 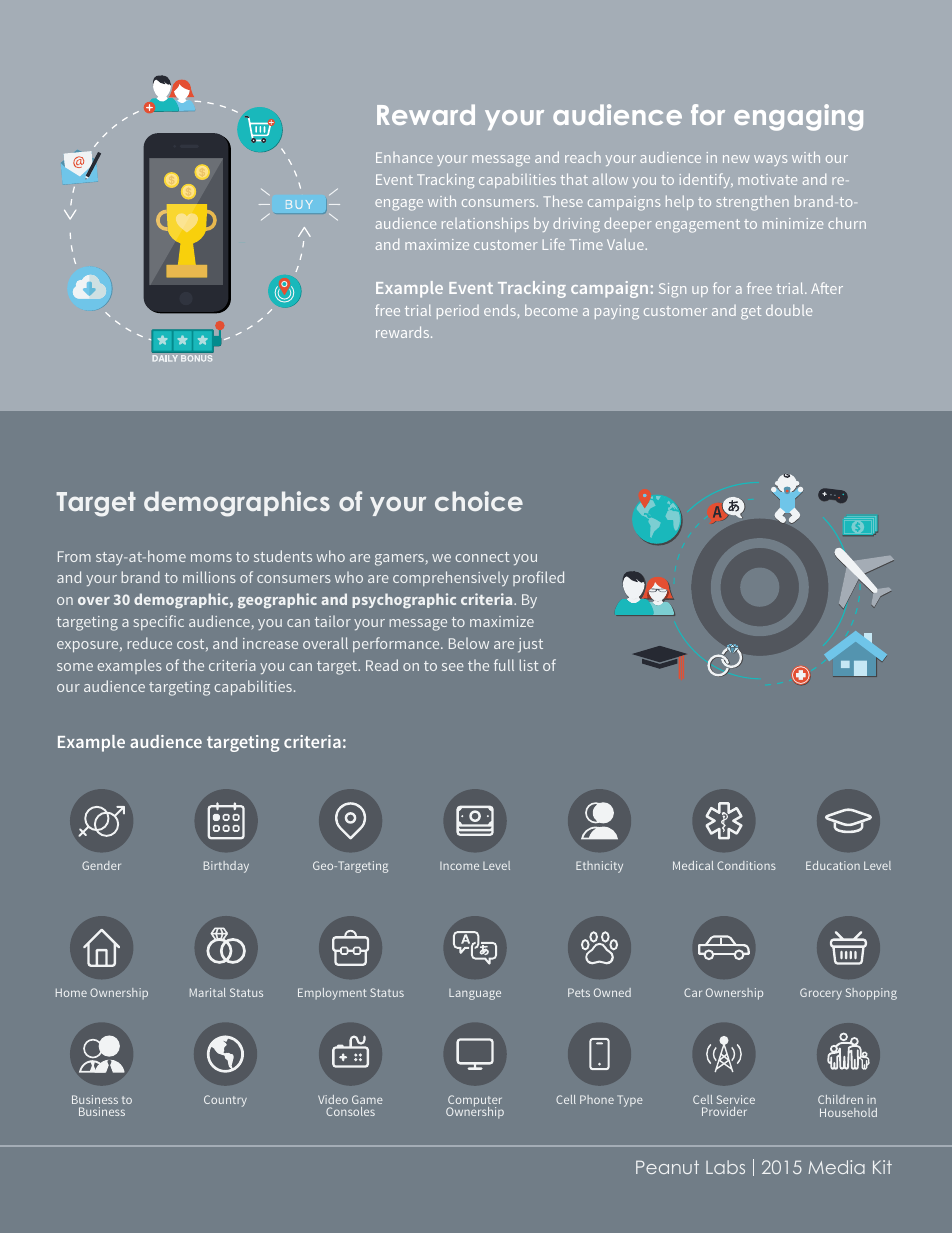 What do you see at coordinates (479, 501) in the image?
I see `choice` at bounding box center [479, 501].
